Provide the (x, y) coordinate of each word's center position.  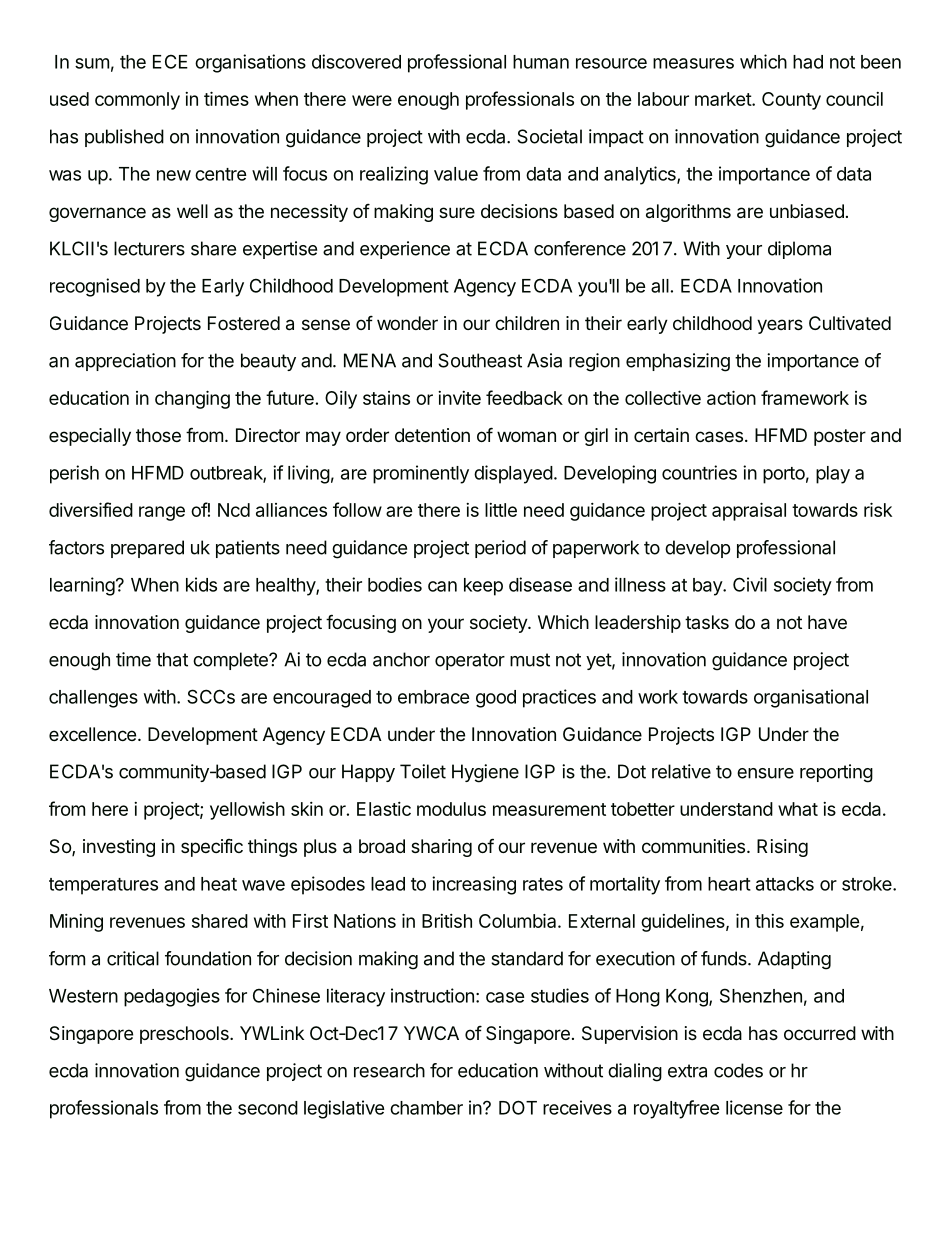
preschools (185, 1035)
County (791, 101)
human (541, 62)
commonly (137, 101)
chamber (426, 1108)
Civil (750, 584)
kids (201, 584)
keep (483, 587)
